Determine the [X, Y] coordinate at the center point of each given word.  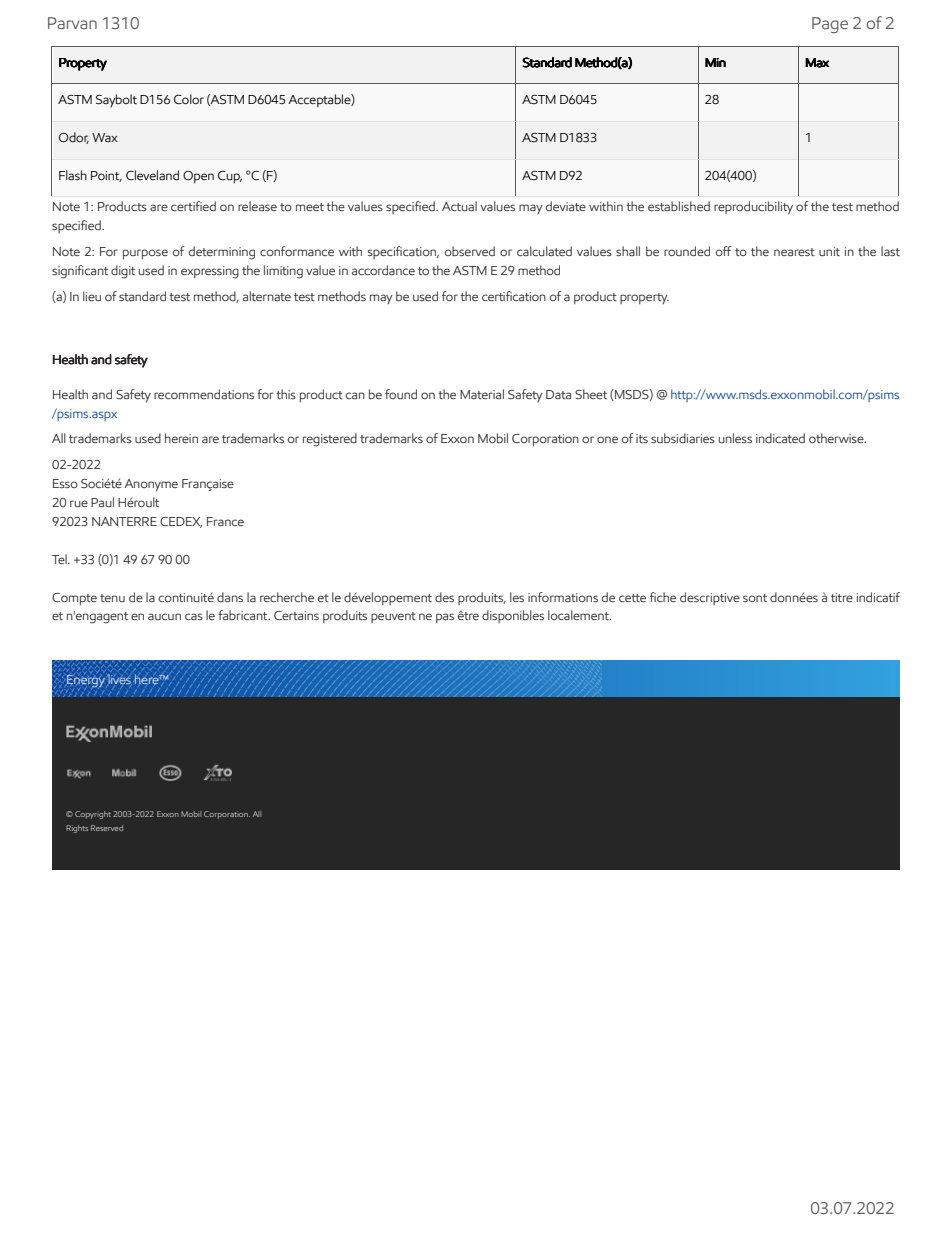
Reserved [107, 828]
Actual [459, 206]
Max [817, 63]
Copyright [93, 815]
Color [189, 99]
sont [755, 598]
